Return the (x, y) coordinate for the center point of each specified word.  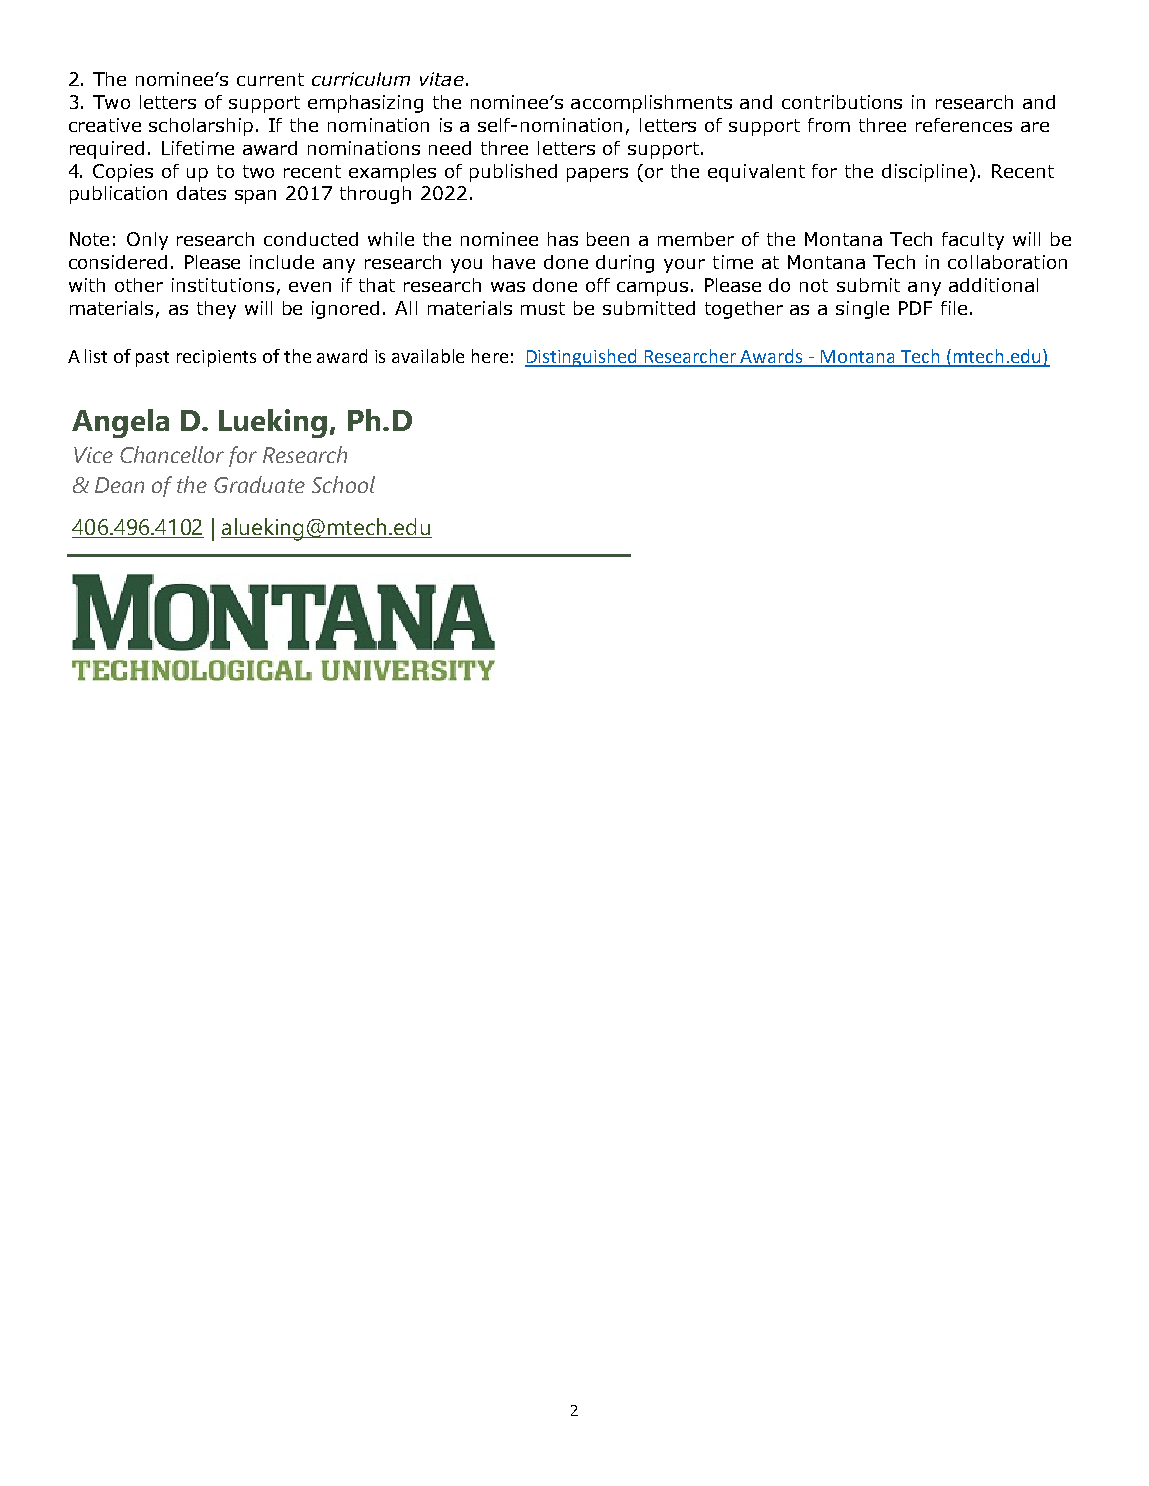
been (608, 239)
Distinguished (582, 358)
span (255, 197)
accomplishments (651, 104)
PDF (915, 308)
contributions (842, 102)
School (343, 484)
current (270, 79)
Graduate (259, 484)
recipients (216, 358)
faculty (973, 241)
